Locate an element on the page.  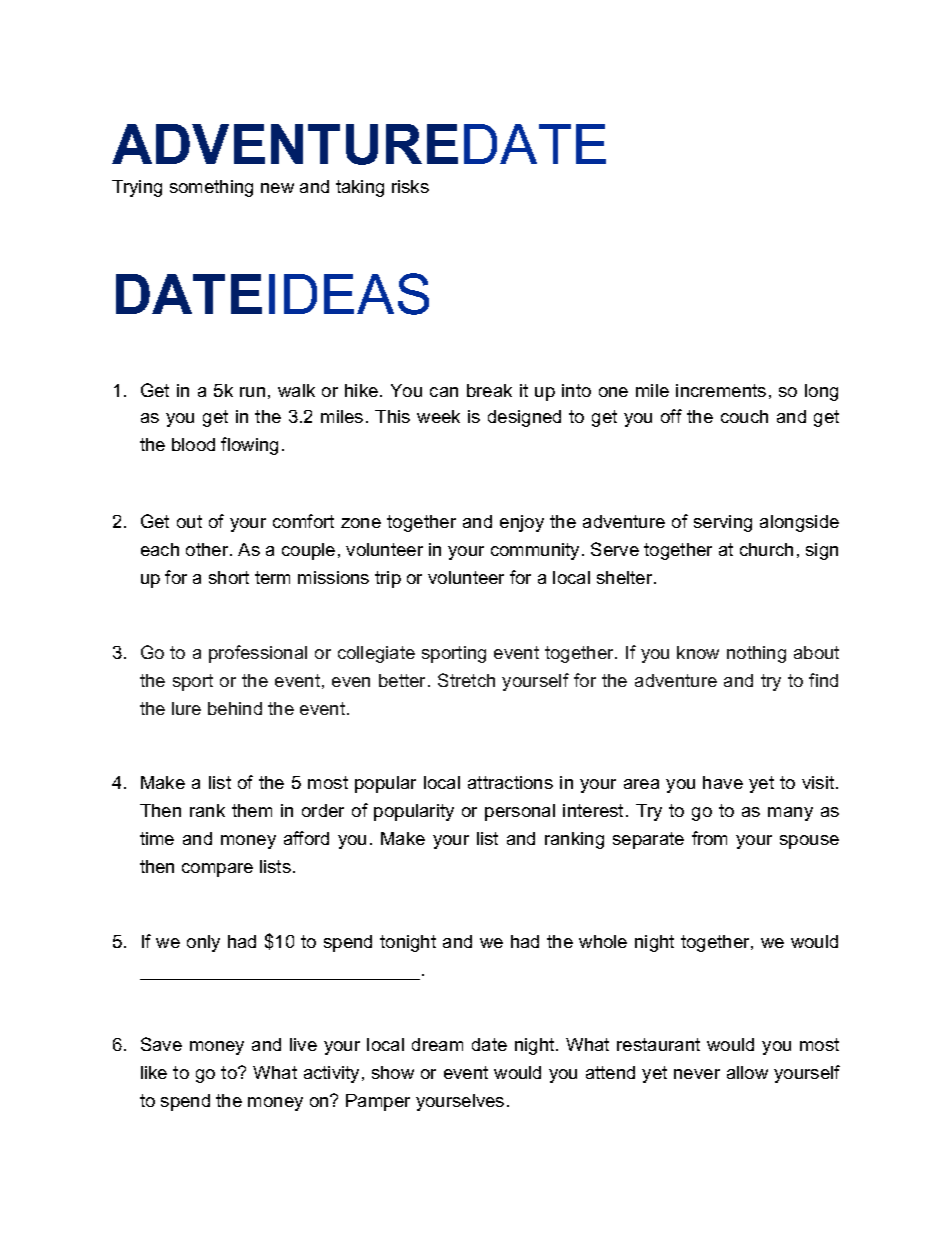
professional is located at coordinates (258, 654).
